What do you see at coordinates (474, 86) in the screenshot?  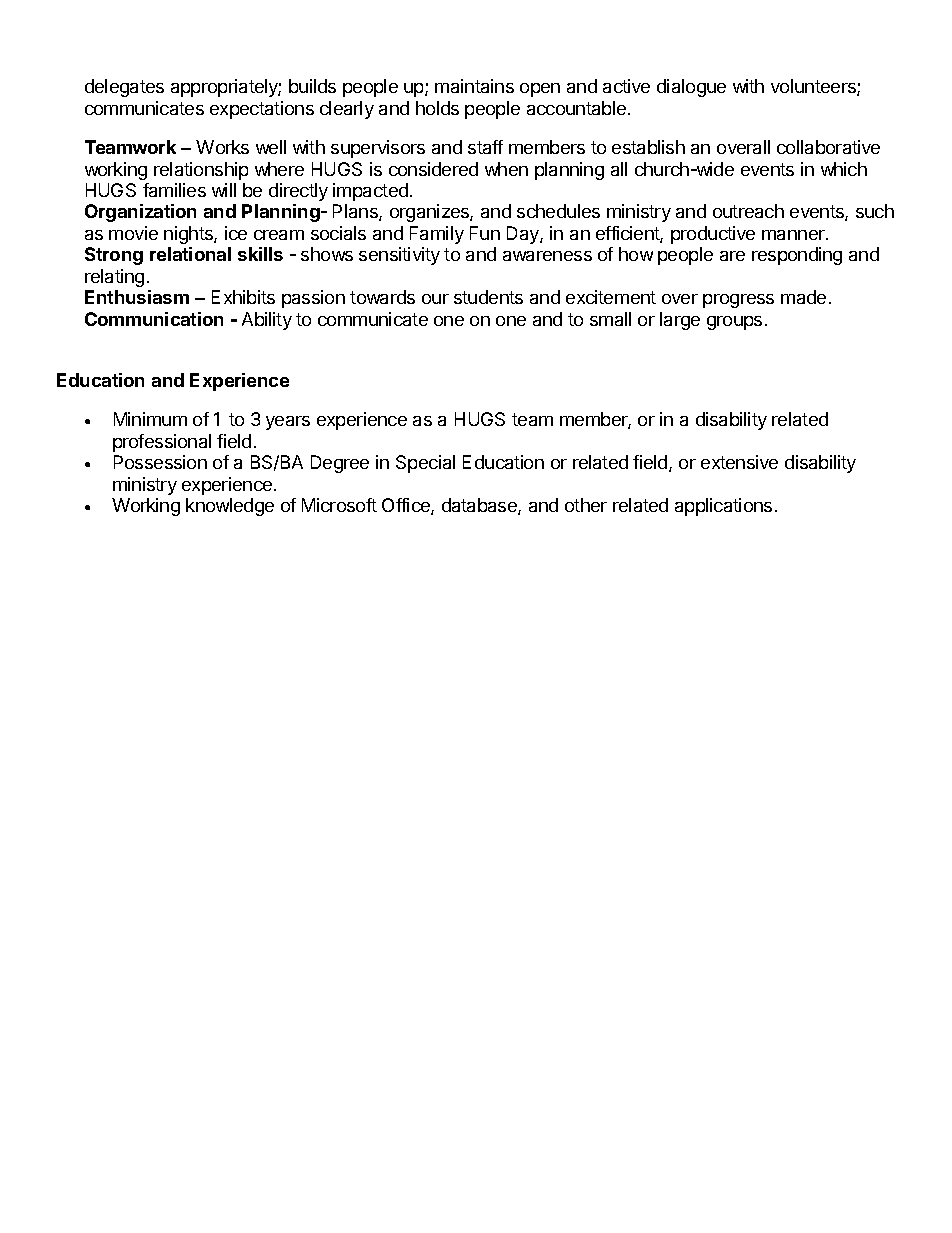 I see `maintains` at bounding box center [474, 86].
